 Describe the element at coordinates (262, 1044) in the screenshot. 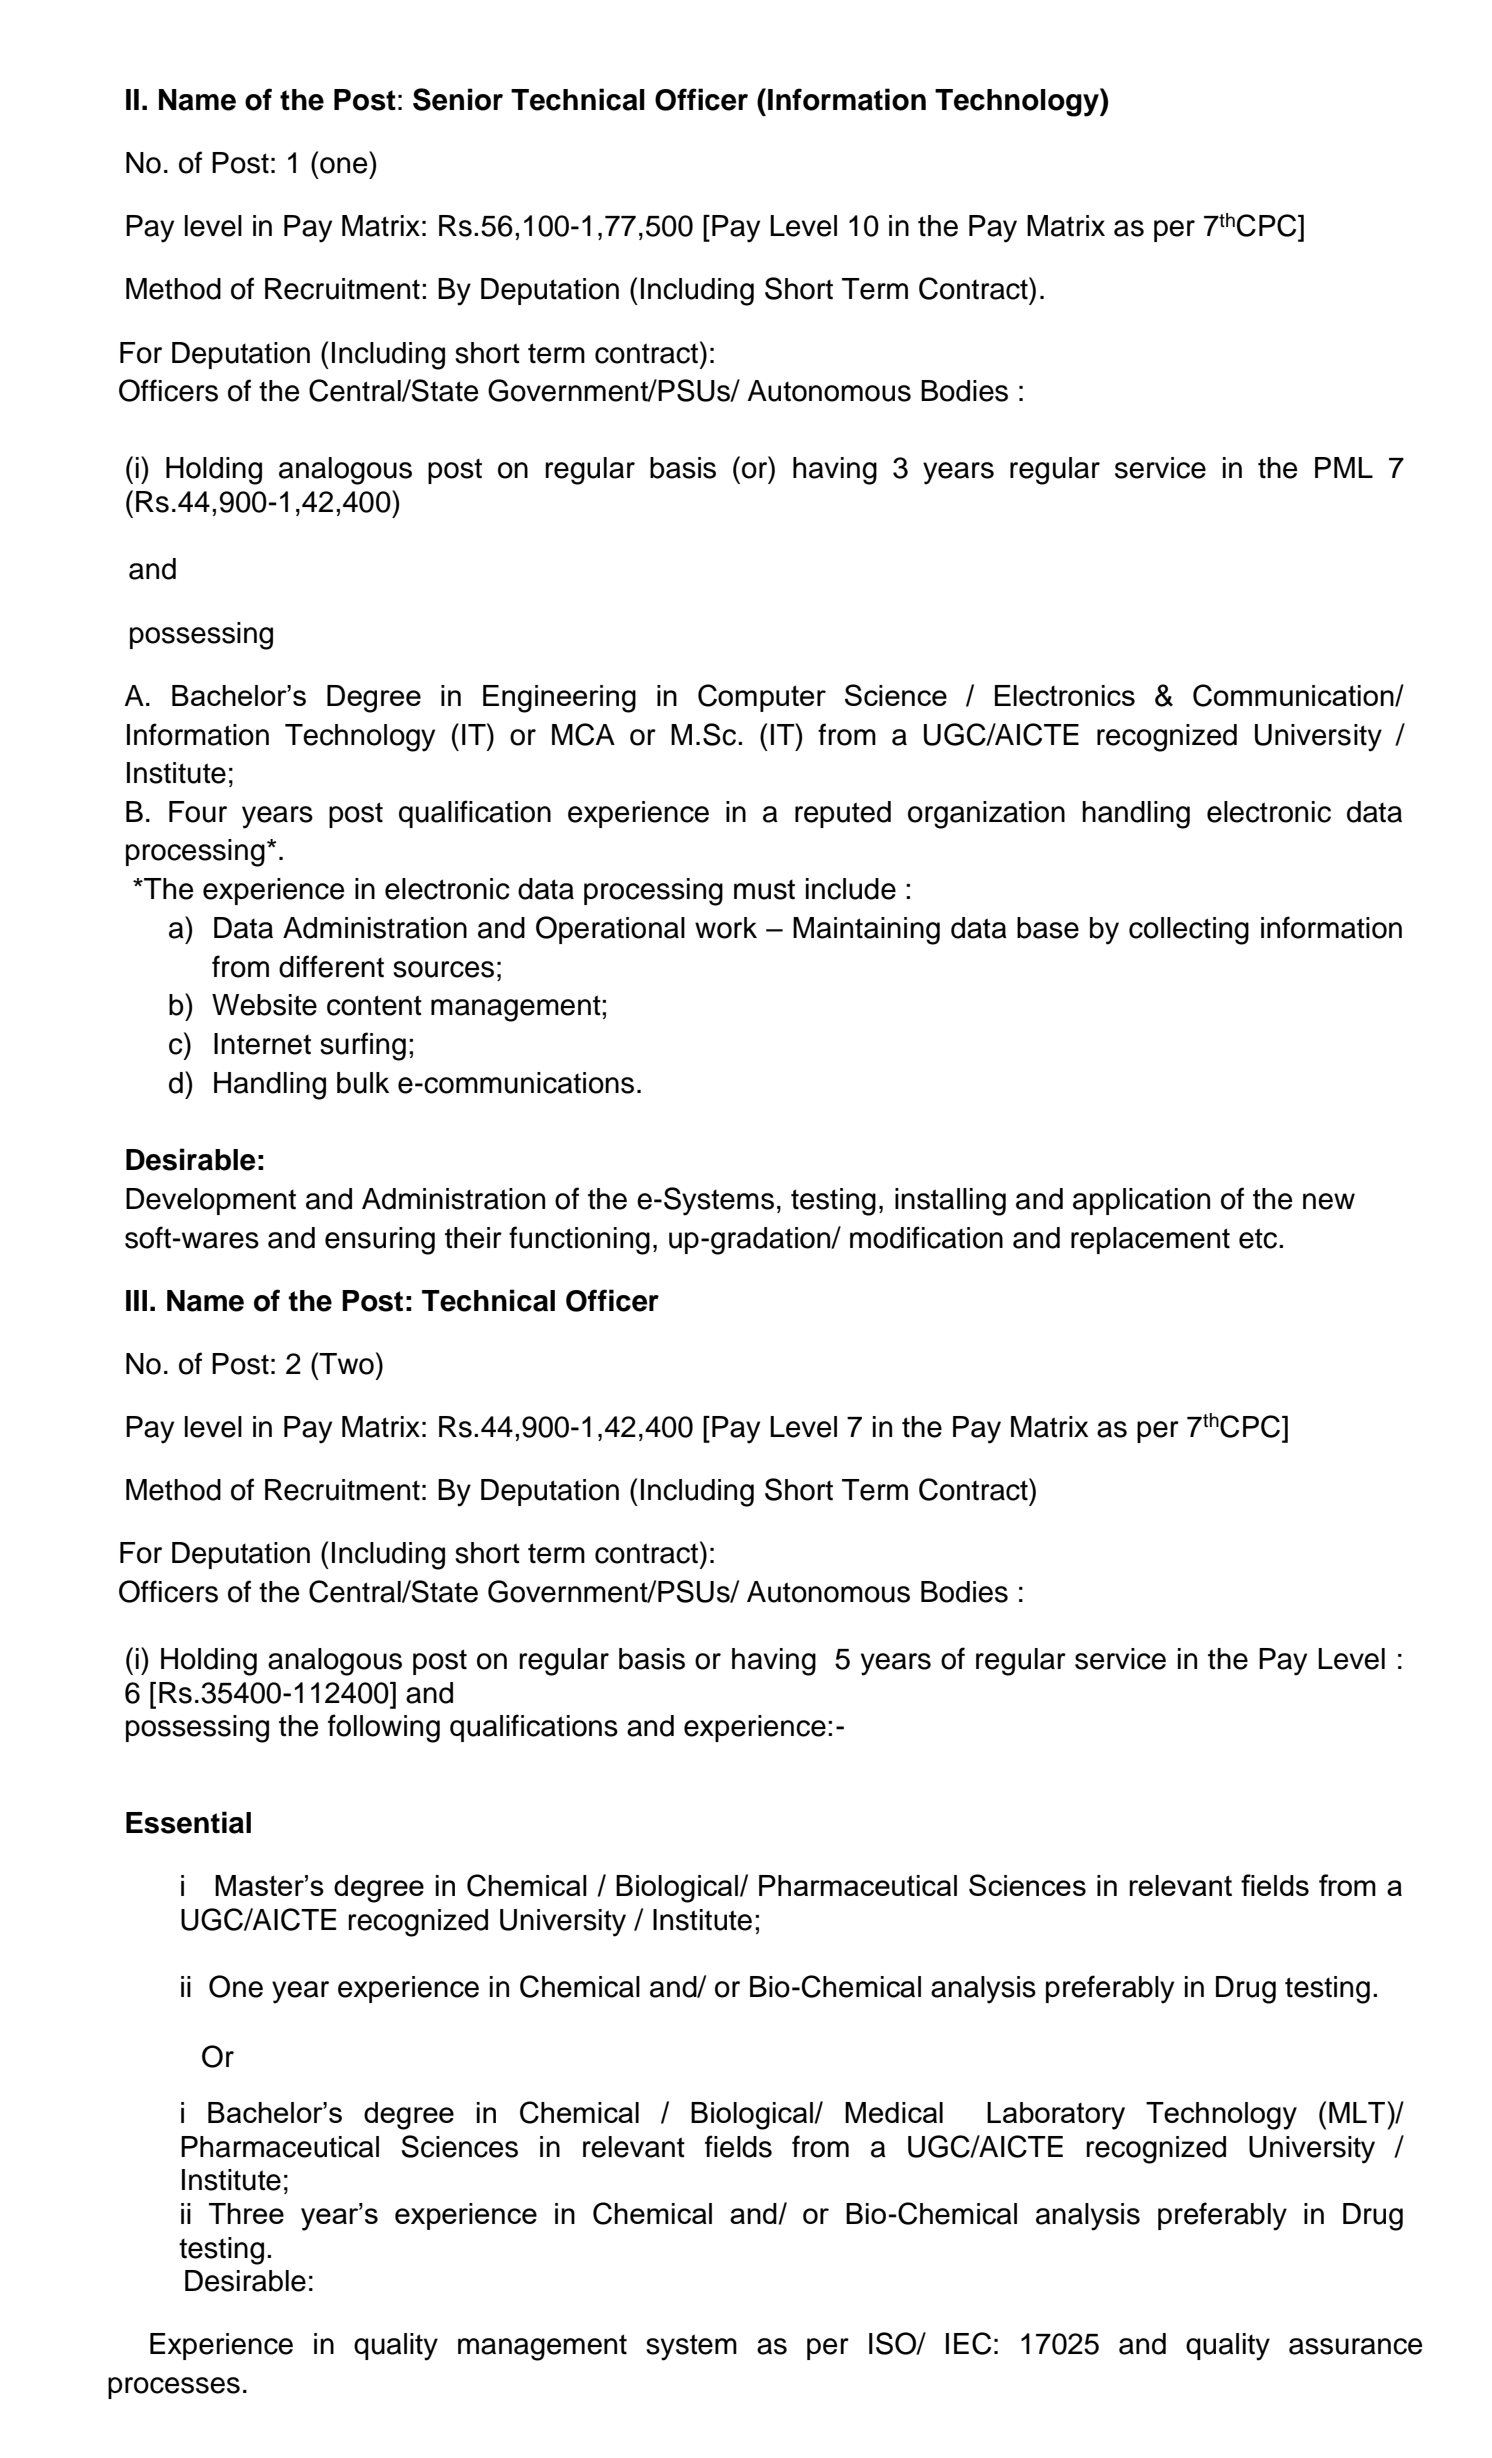

I see `Internet` at that location.
